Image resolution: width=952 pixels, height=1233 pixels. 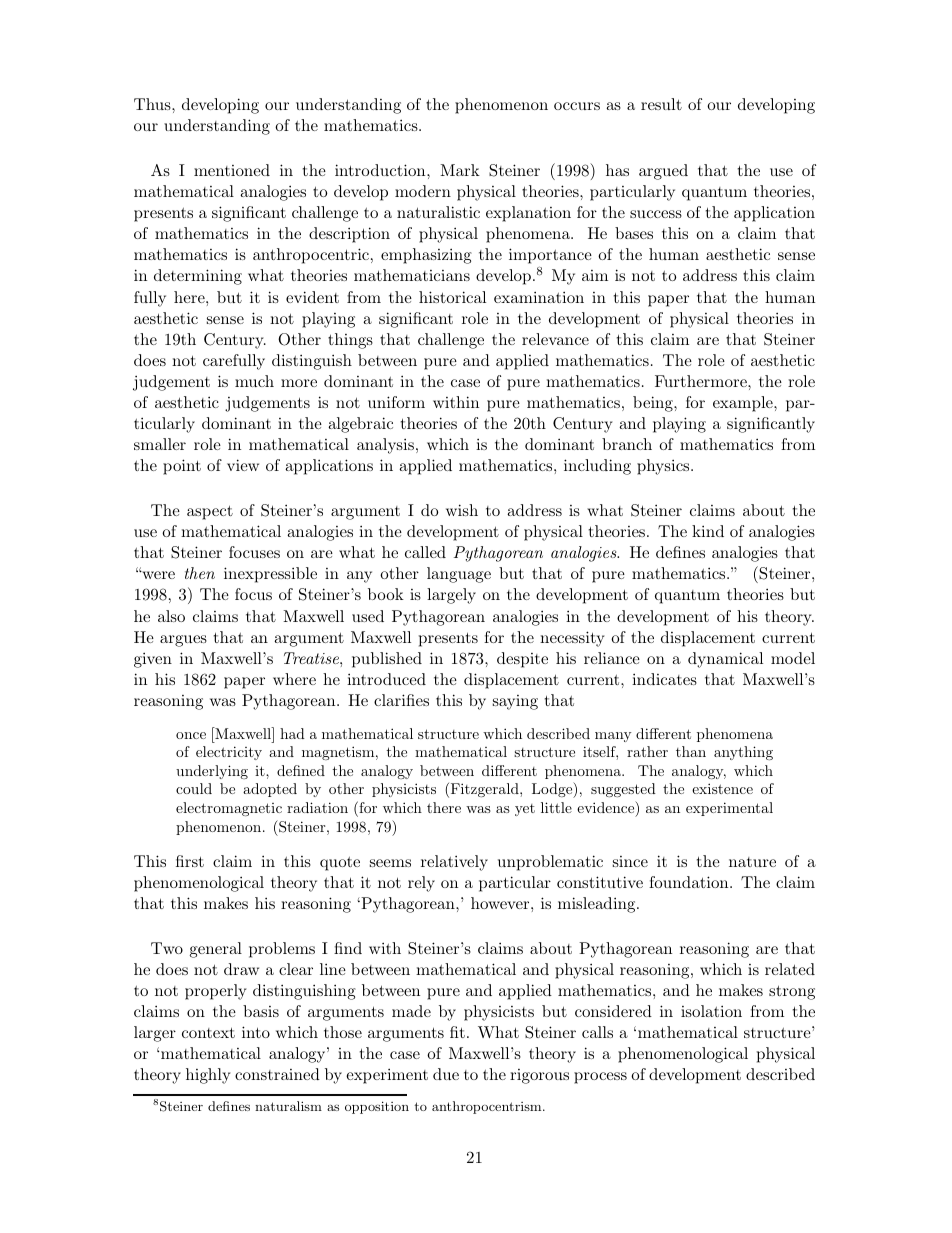 I want to click on first, so click(x=190, y=861).
